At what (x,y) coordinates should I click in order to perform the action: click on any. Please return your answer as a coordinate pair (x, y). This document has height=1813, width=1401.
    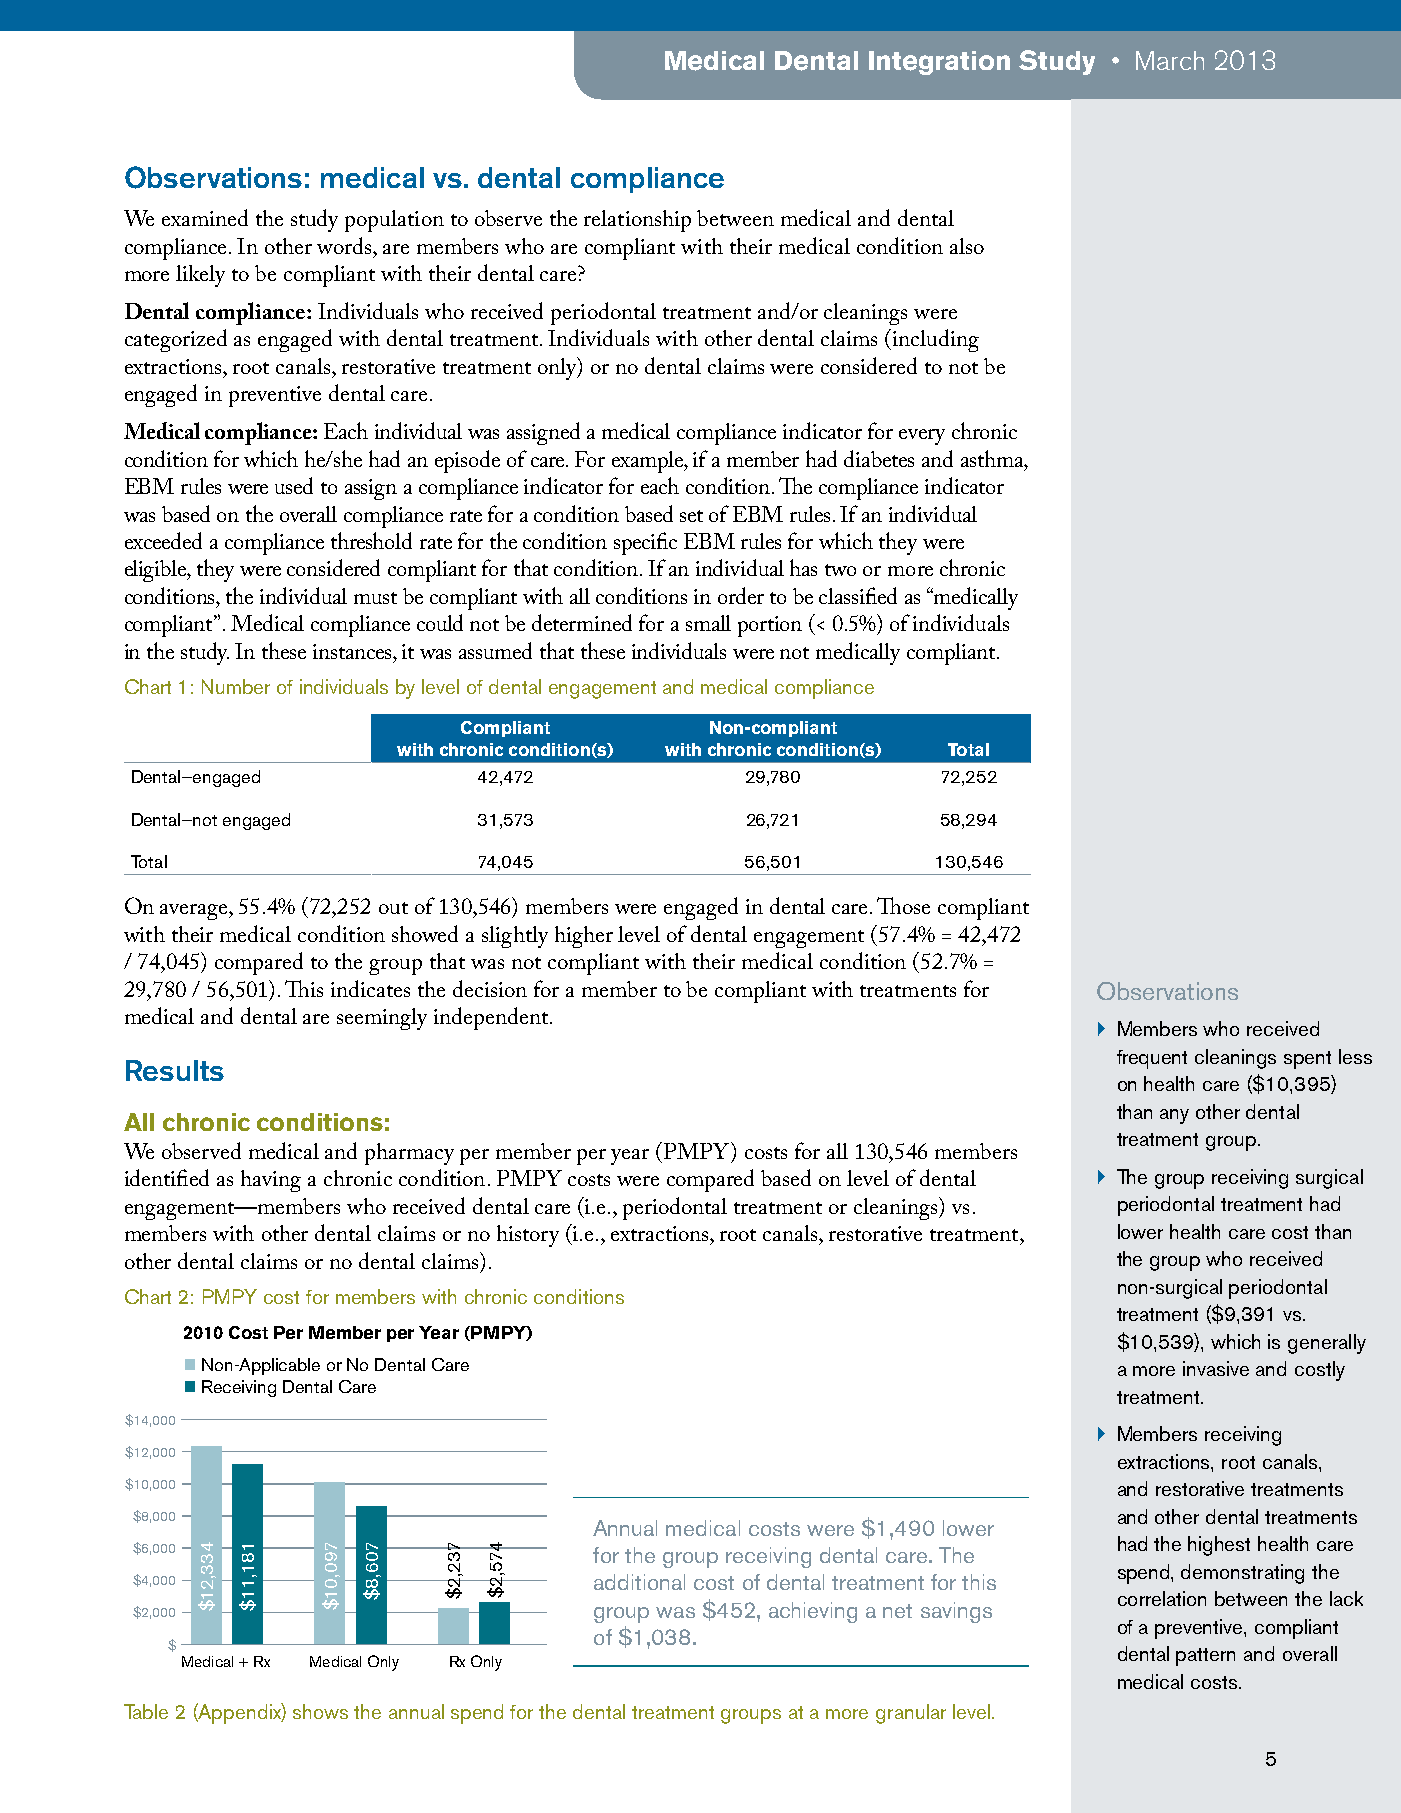
    Looking at the image, I should click on (1174, 1116).
